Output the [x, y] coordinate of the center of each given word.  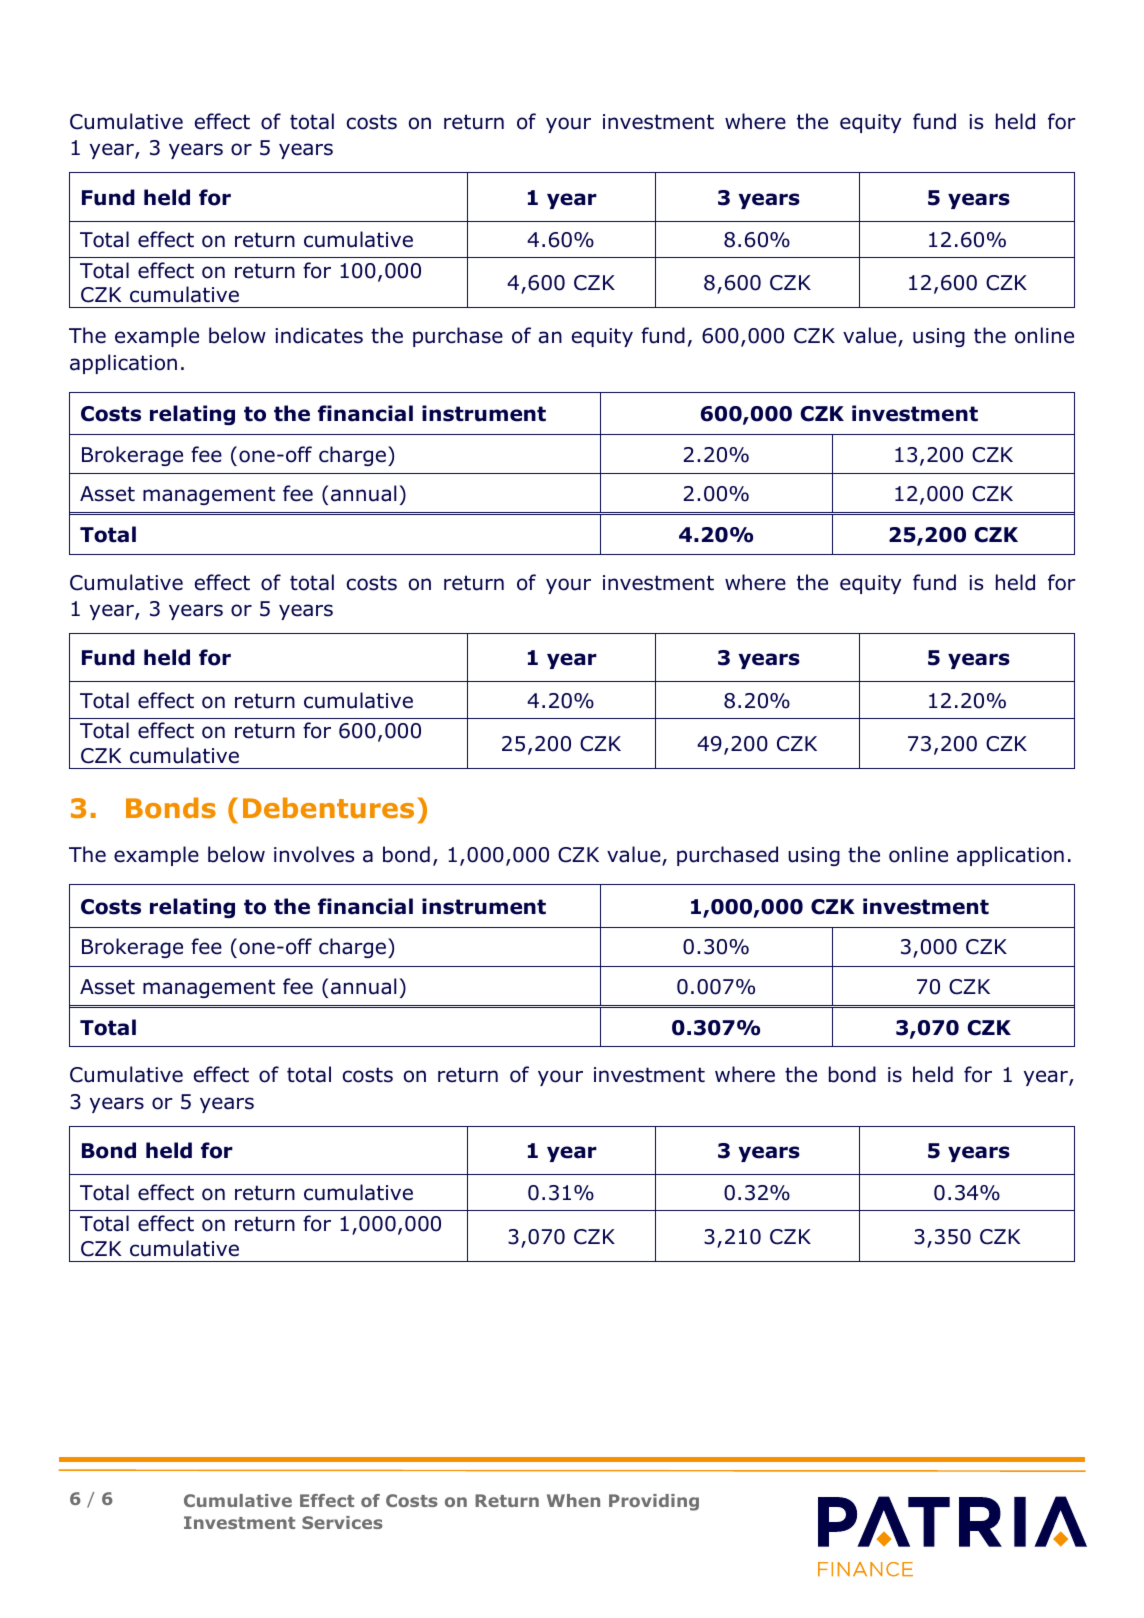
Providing [654, 1502]
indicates [319, 335]
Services [342, 1522]
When [573, 1500]
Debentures [328, 808]
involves [314, 854]
